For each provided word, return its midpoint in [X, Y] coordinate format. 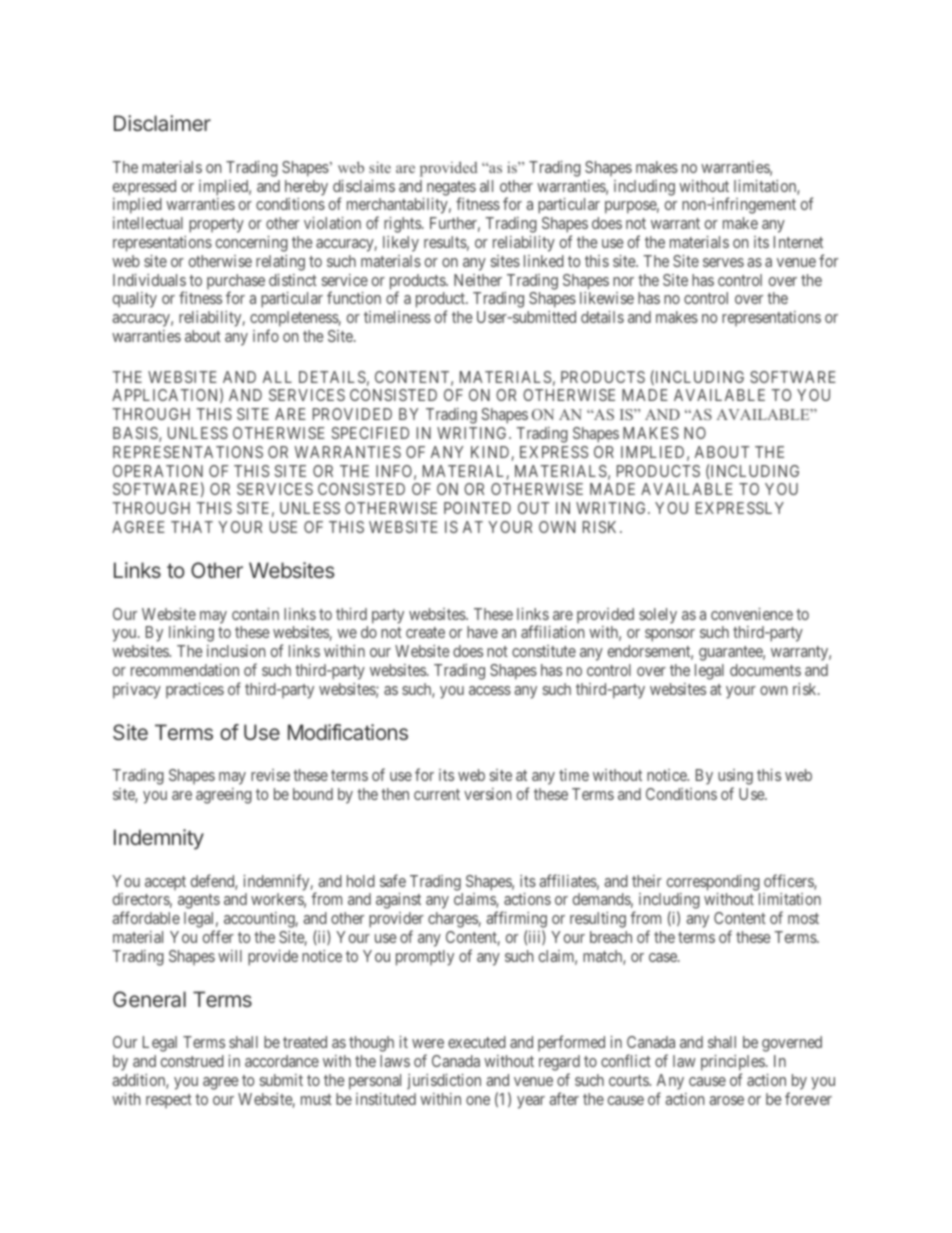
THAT [192, 527]
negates [451, 189]
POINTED [477, 508]
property [216, 225]
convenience [752, 614]
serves [723, 262]
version [487, 794]
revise [270, 775]
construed [192, 1061]
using [735, 778]
